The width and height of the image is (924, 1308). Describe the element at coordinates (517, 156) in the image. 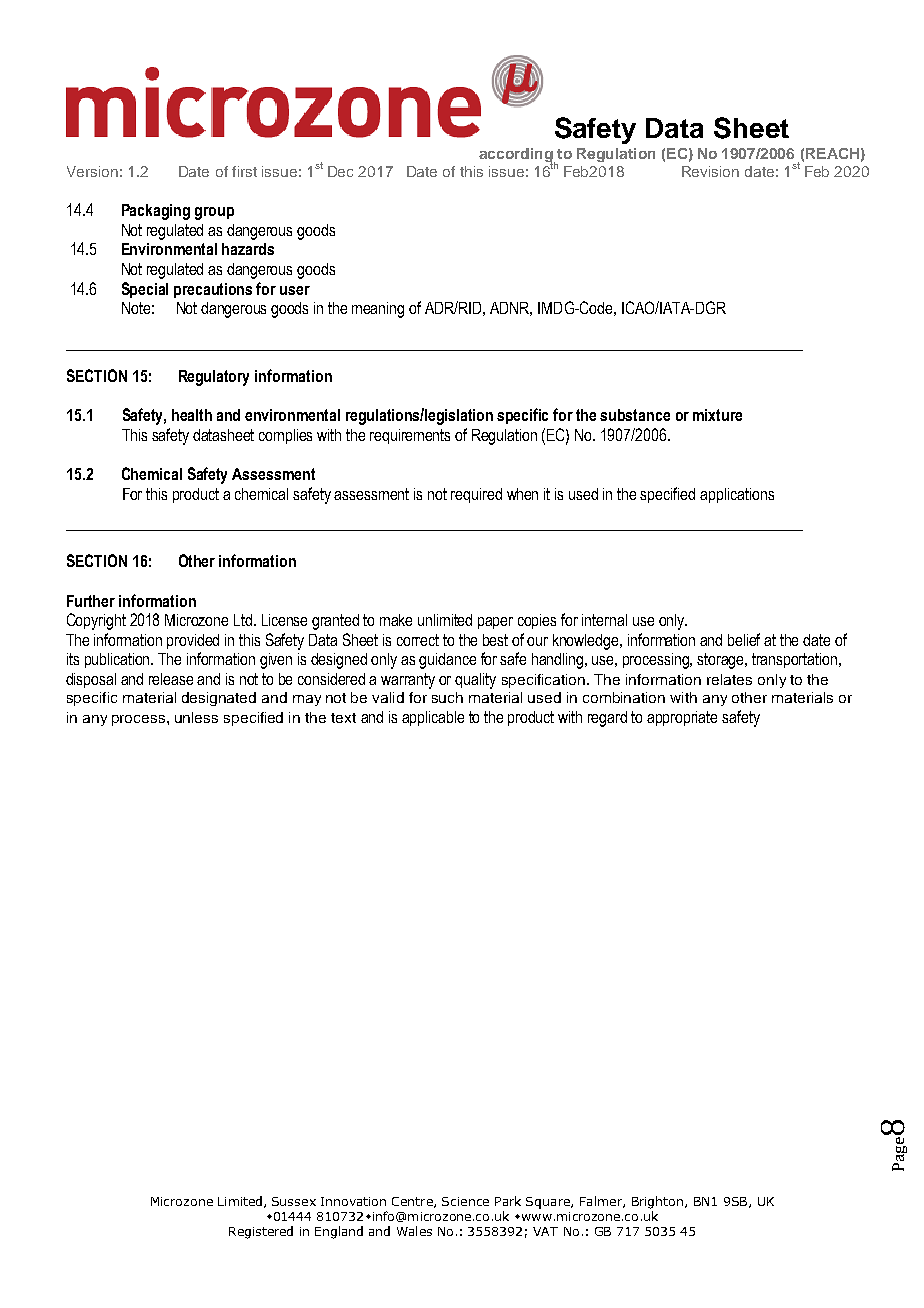

I see `according` at that location.
